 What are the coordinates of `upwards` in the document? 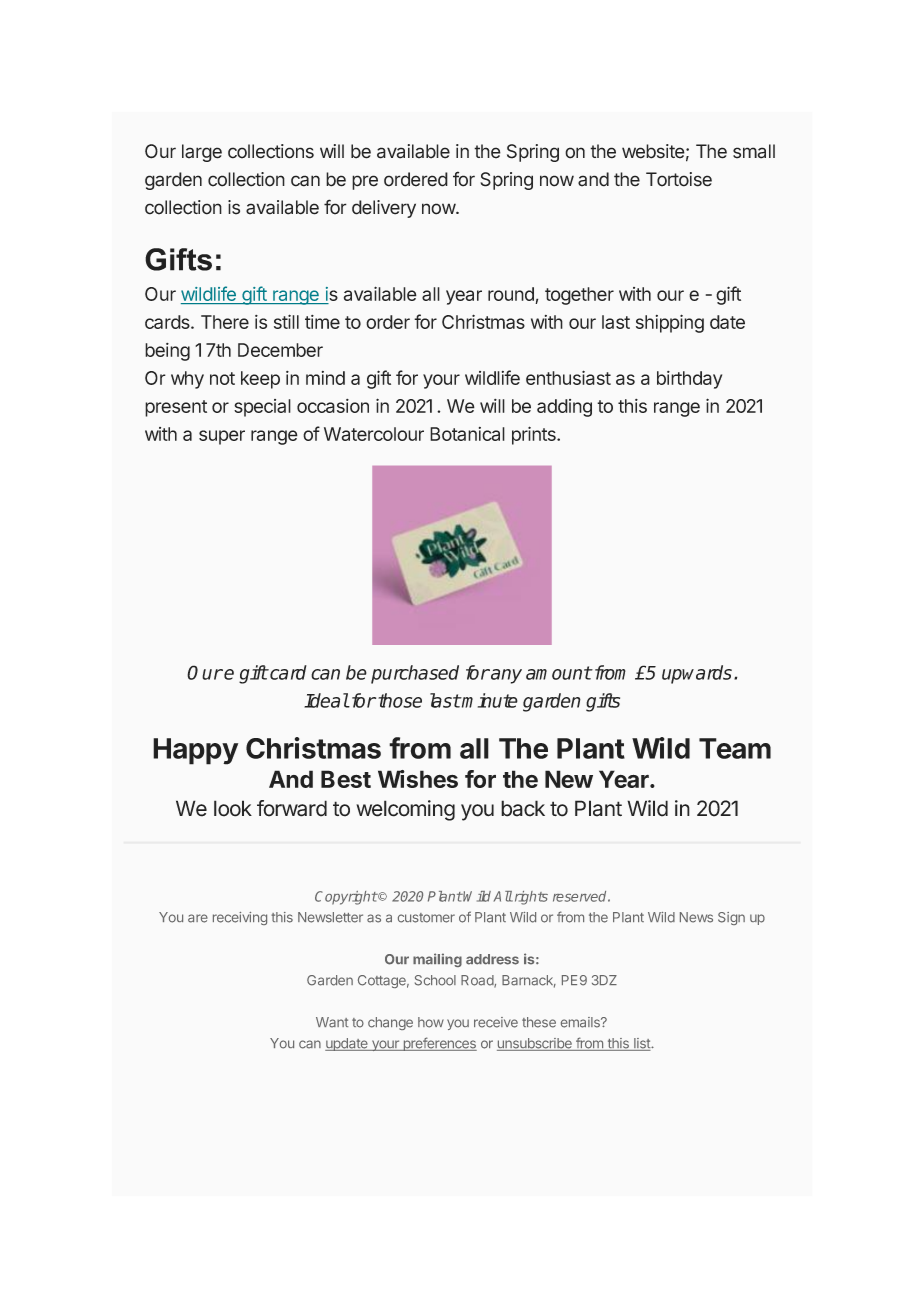 It's located at (698, 674).
